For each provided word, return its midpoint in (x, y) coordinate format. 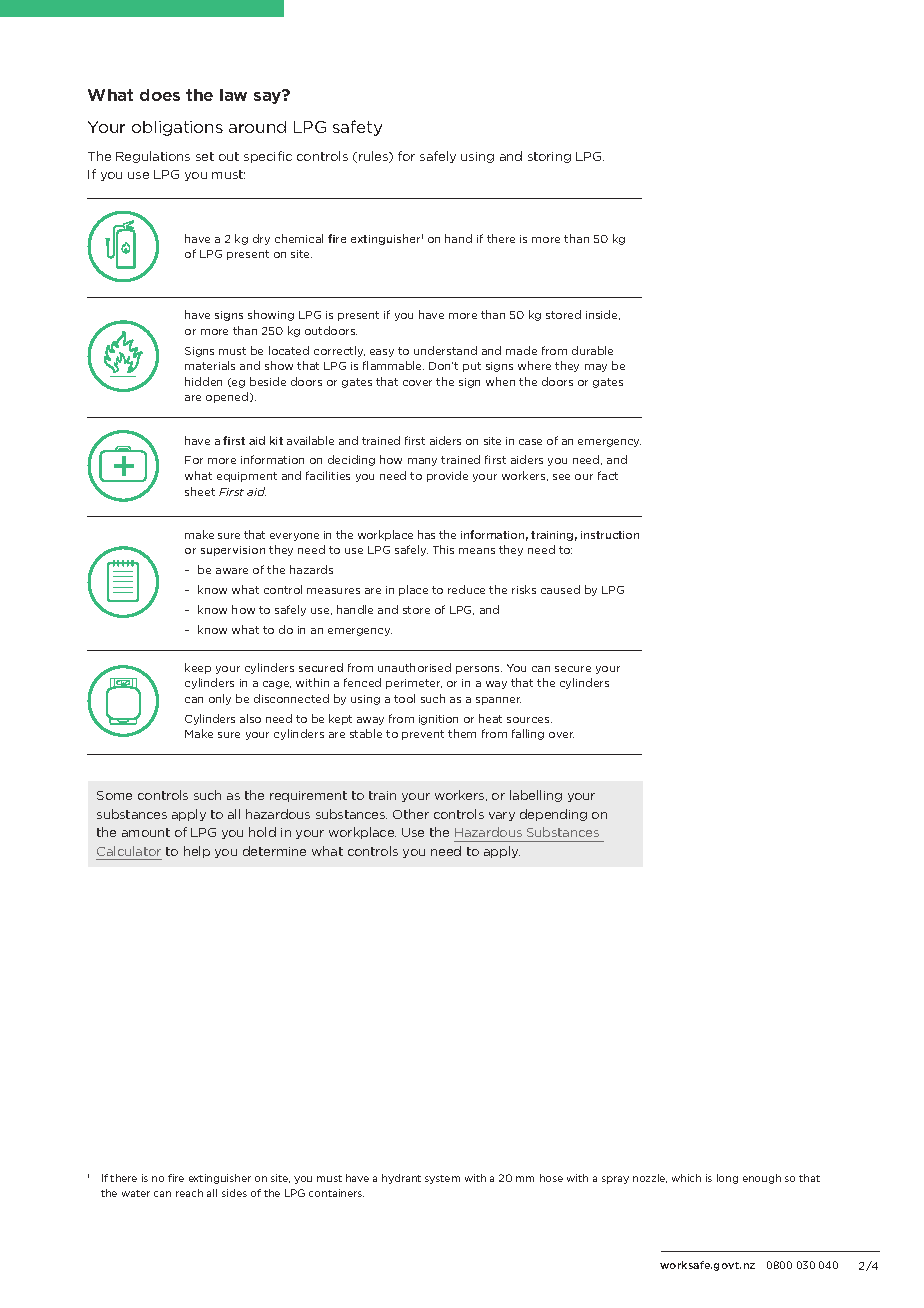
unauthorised (414, 667)
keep (198, 668)
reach (189, 1193)
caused (560, 589)
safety (357, 128)
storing (549, 157)
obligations (177, 128)
